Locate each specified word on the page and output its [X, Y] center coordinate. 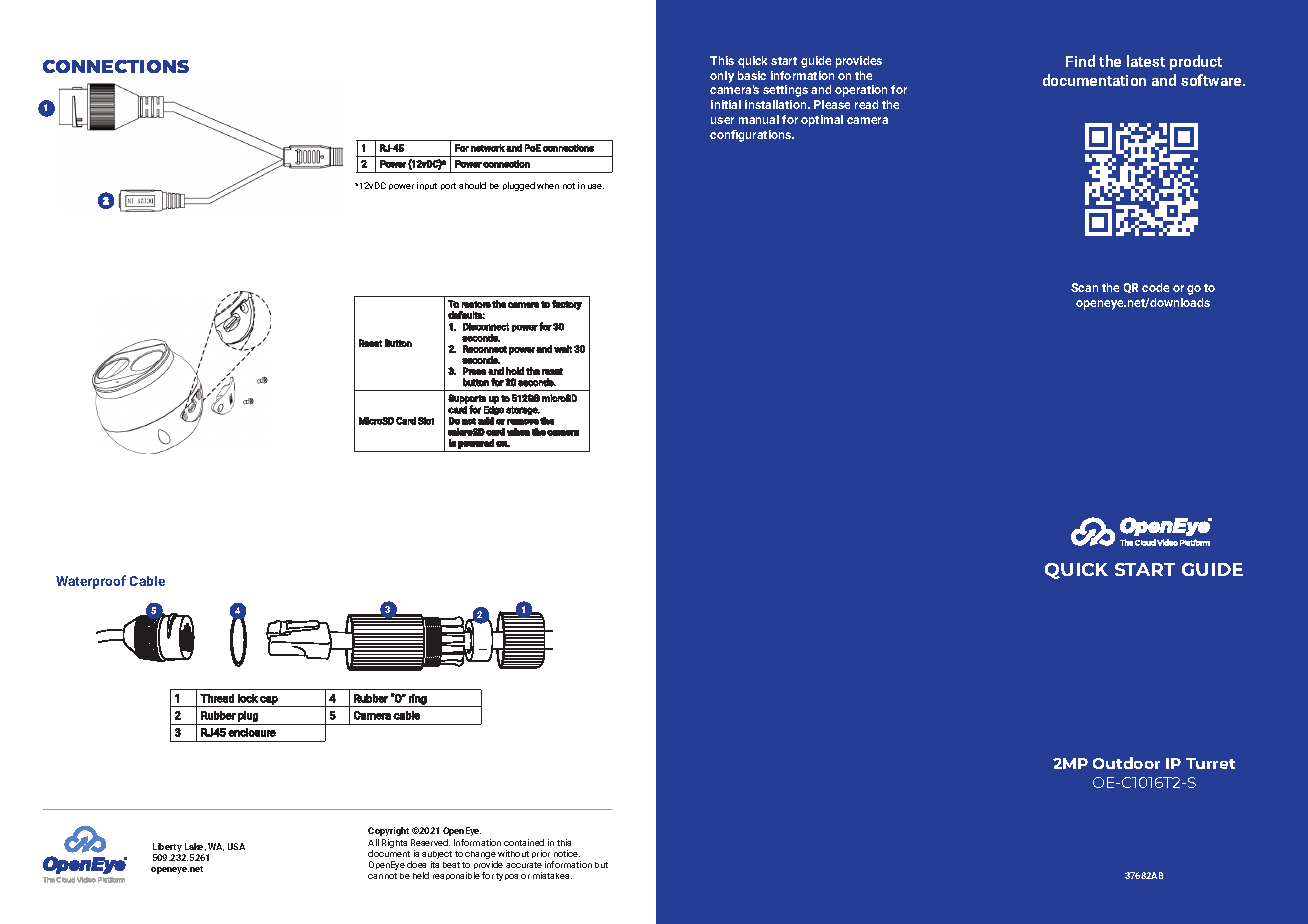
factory [567, 305]
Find [1080, 61]
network [488, 148]
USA [236, 846]
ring [418, 700]
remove [523, 422]
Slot [426, 421]
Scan [1084, 287]
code [1155, 287]
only [722, 77]
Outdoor [1126, 763]
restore [476, 304]
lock [248, 698]
